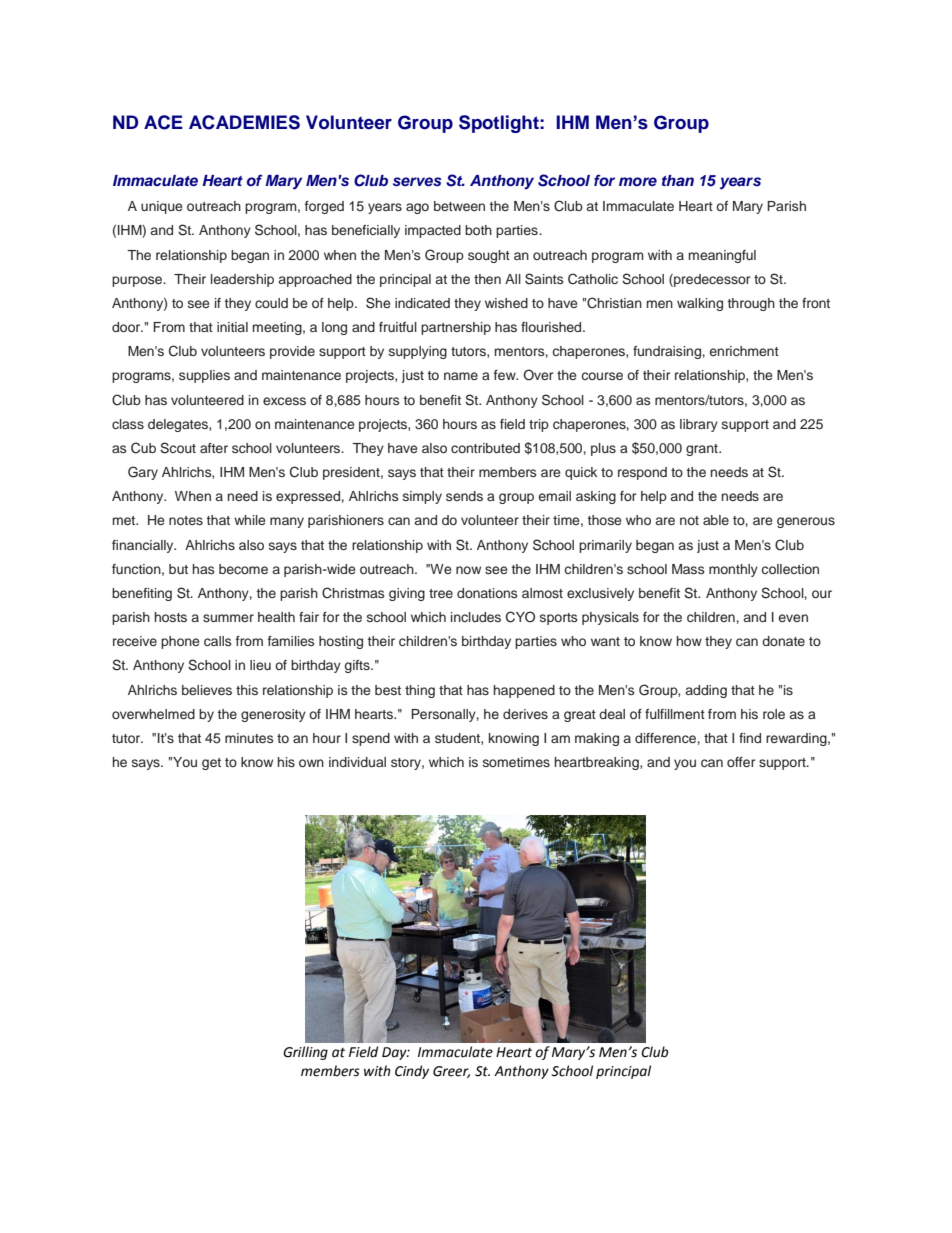  I want to click on enrichment, so click(744, 351).
